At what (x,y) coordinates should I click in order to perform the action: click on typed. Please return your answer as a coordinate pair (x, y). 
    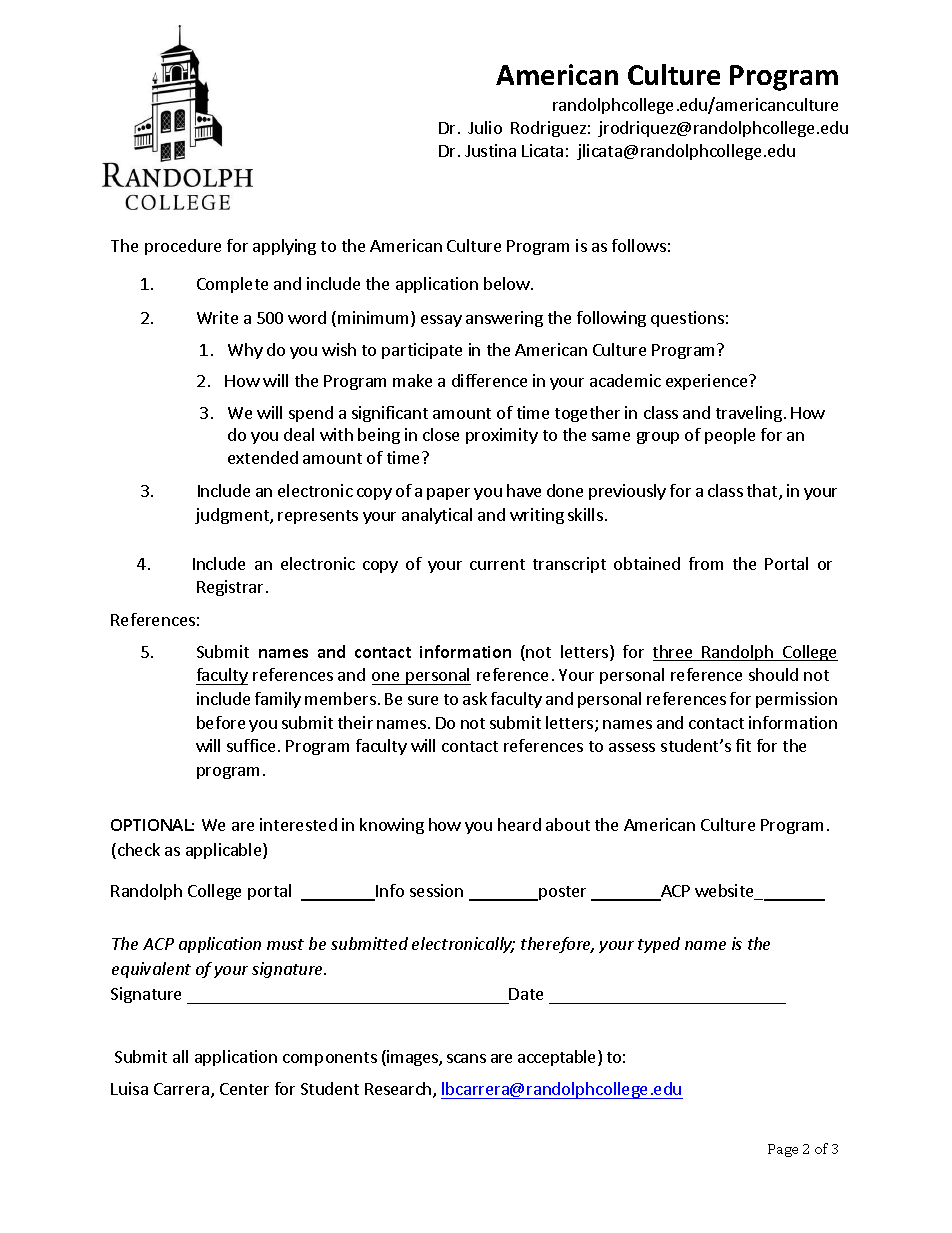
    Looking at the image, I should click on (659, 945).
